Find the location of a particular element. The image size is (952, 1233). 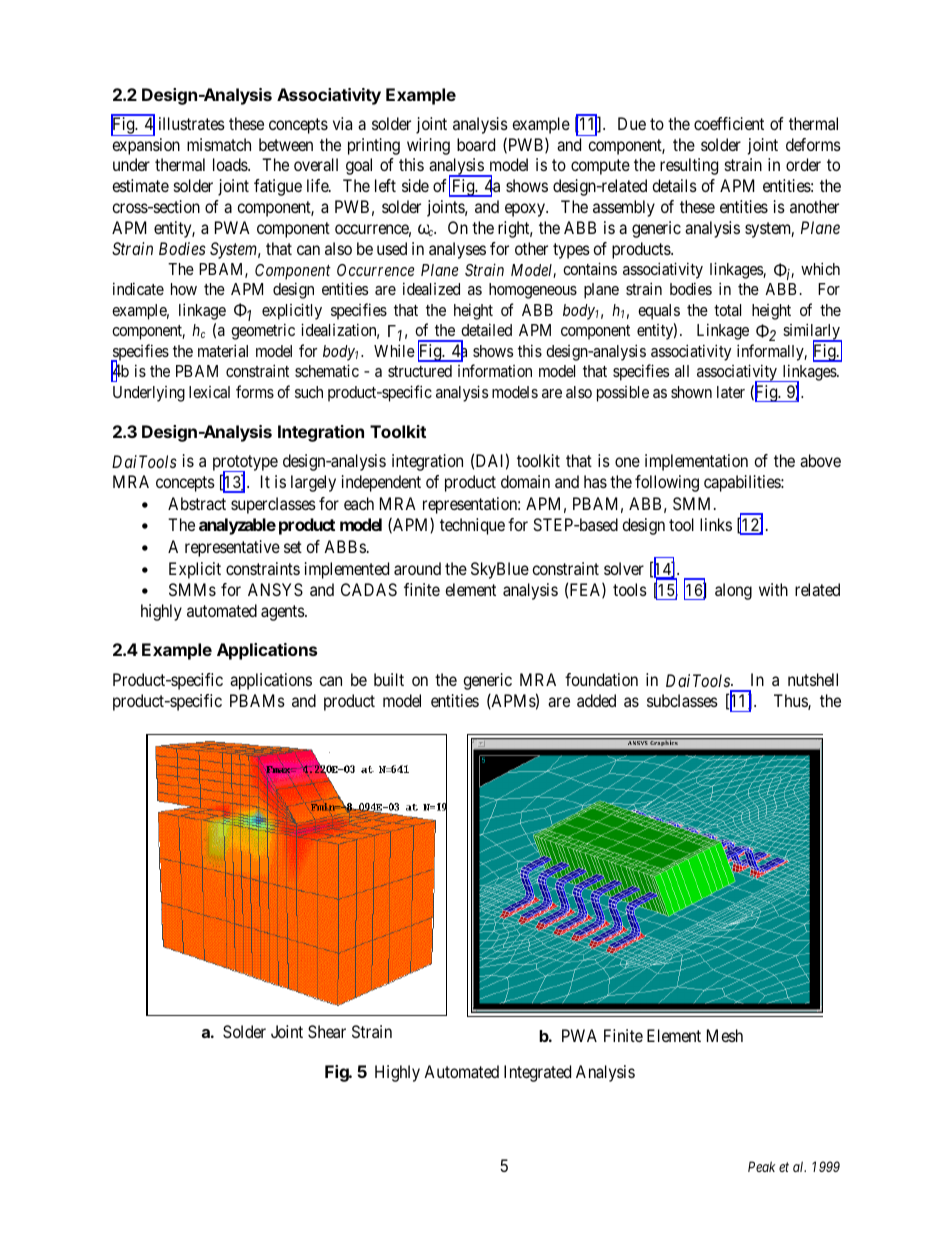

around is located at coordinates (417, 568).
